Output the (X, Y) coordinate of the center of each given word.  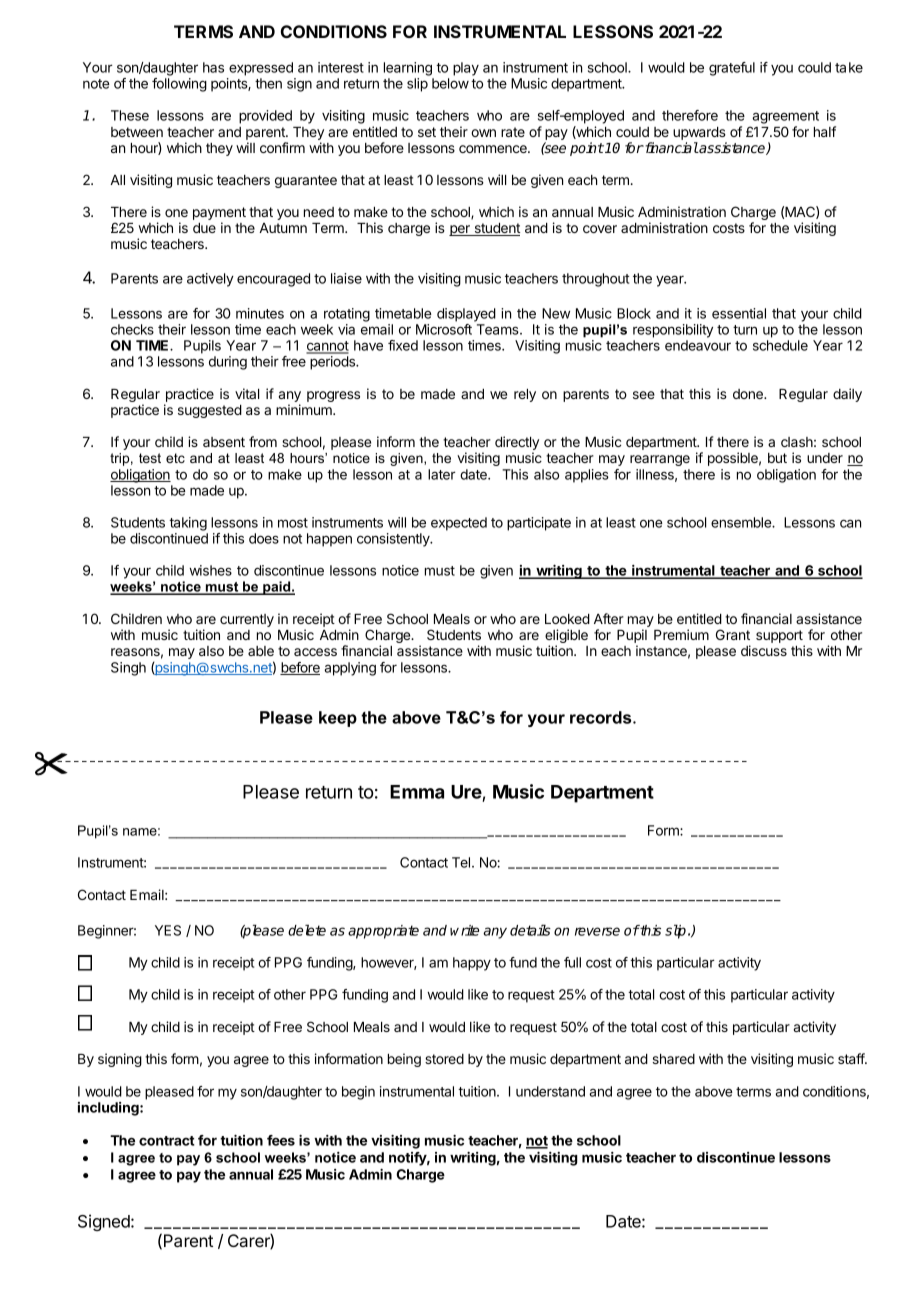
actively (210, 280)
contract (167, 1141)
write (464, 930)
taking (188, 524)
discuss (764, 650)
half (825, 131)
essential (739, 313)
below (450, 83)
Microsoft (444, 329)
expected (459, 524)
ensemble (742, 522)
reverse (597, 931)
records (602, 717)
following (179, 85)
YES (168, 930)
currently (247, 620)
